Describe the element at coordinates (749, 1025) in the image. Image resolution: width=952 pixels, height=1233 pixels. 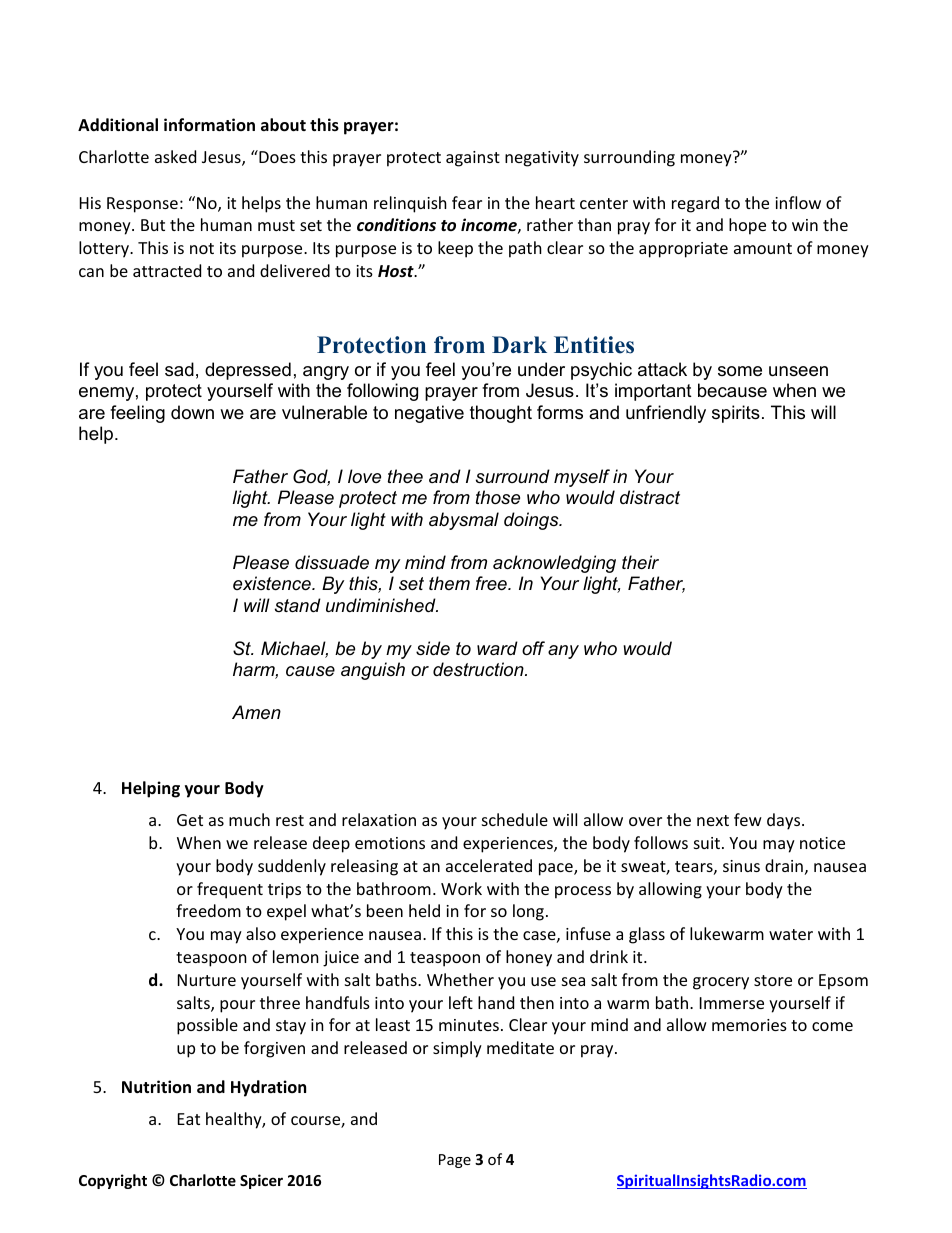
I see `memories` at that location.
